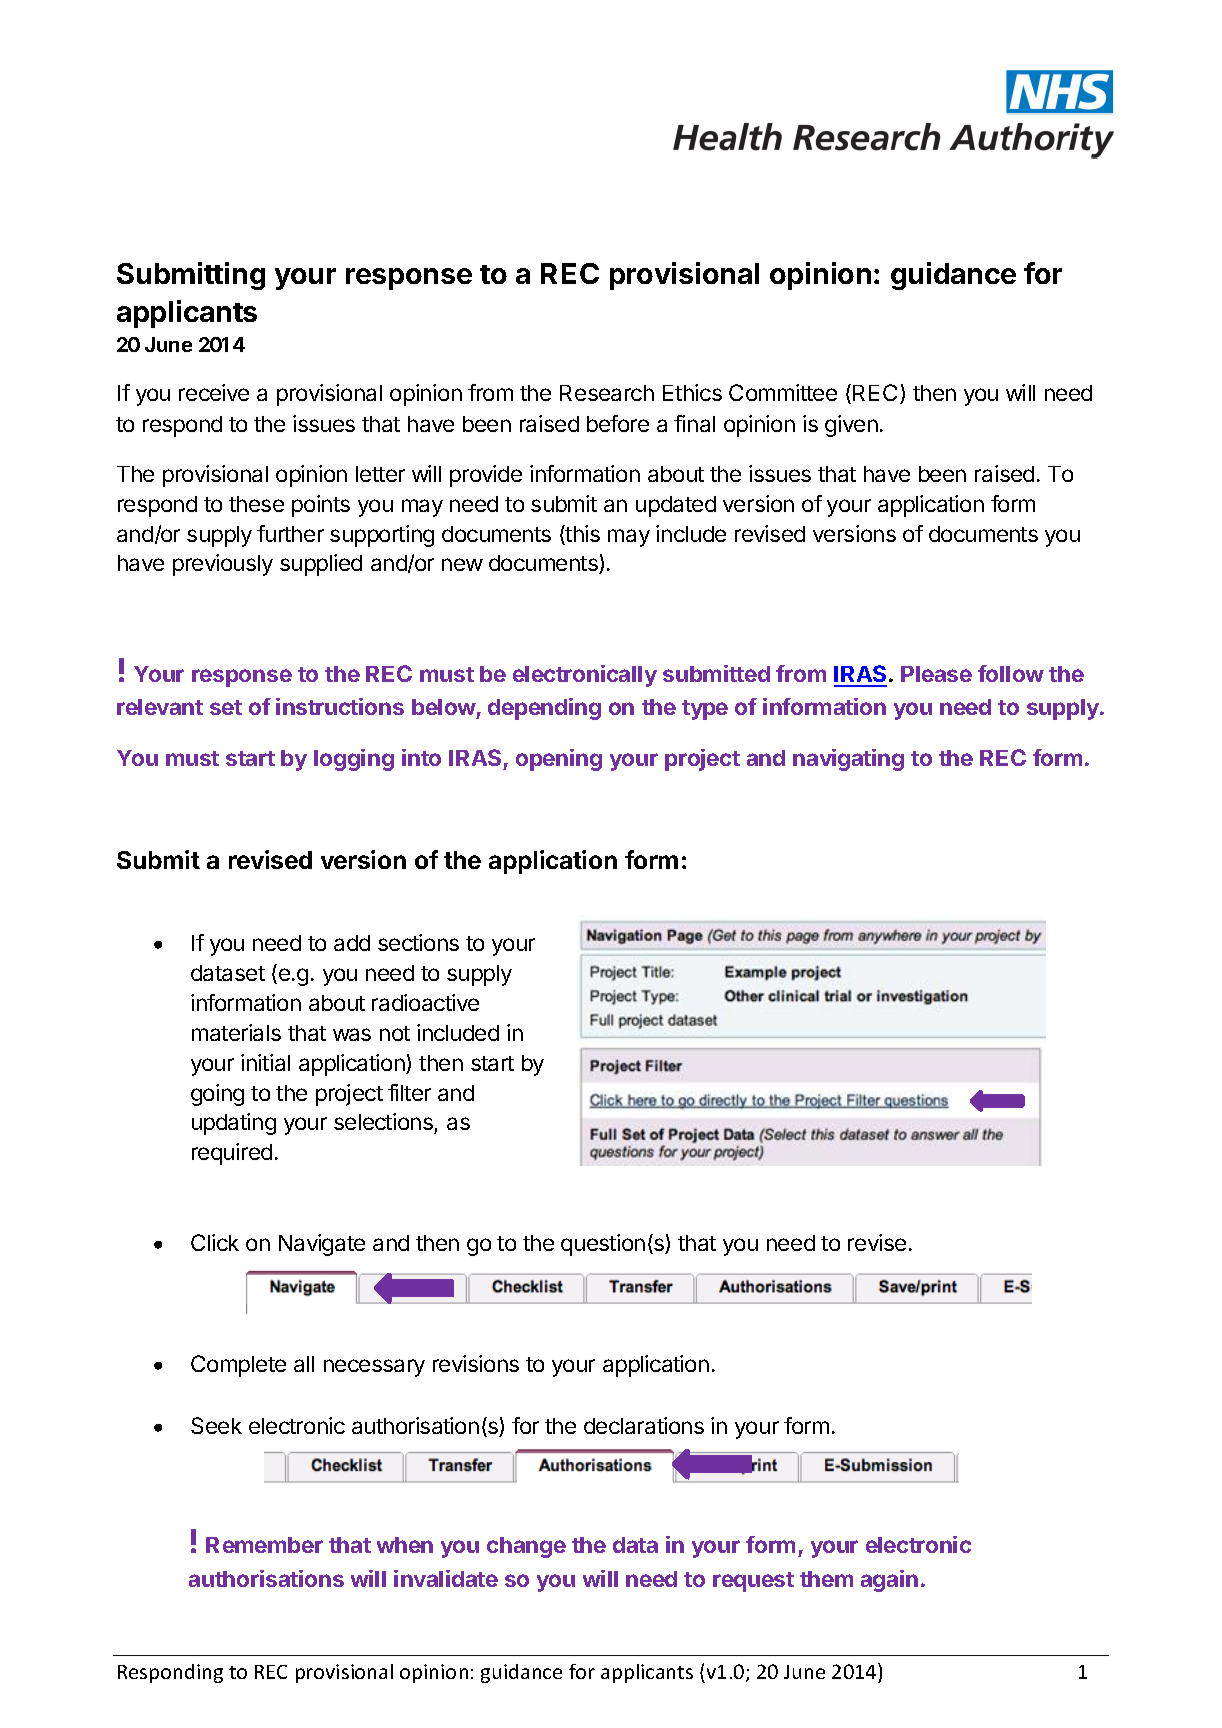 Image resolution: width=1222 pixels, height=1728 pixels. Describe the element at coordinates (409, 1092) in the page. I see `filter` at that location.
